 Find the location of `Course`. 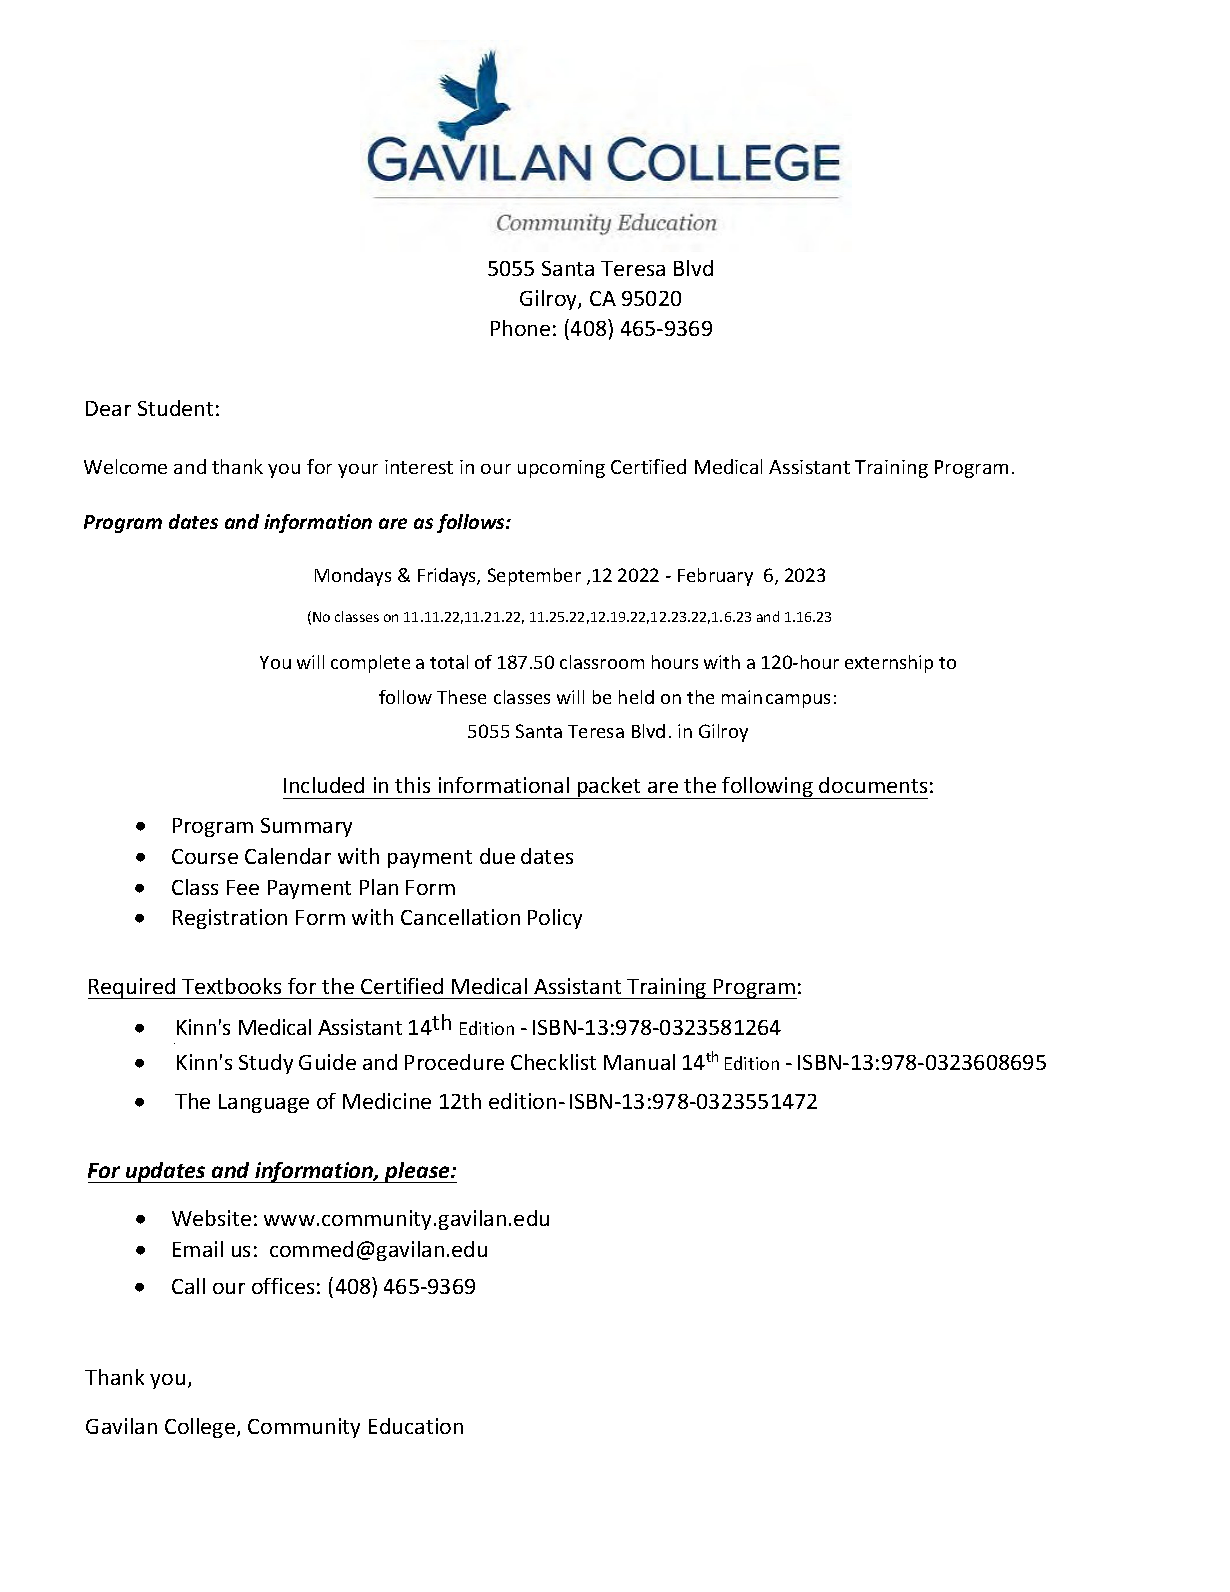

Course is located at coordinates (205, 856).
